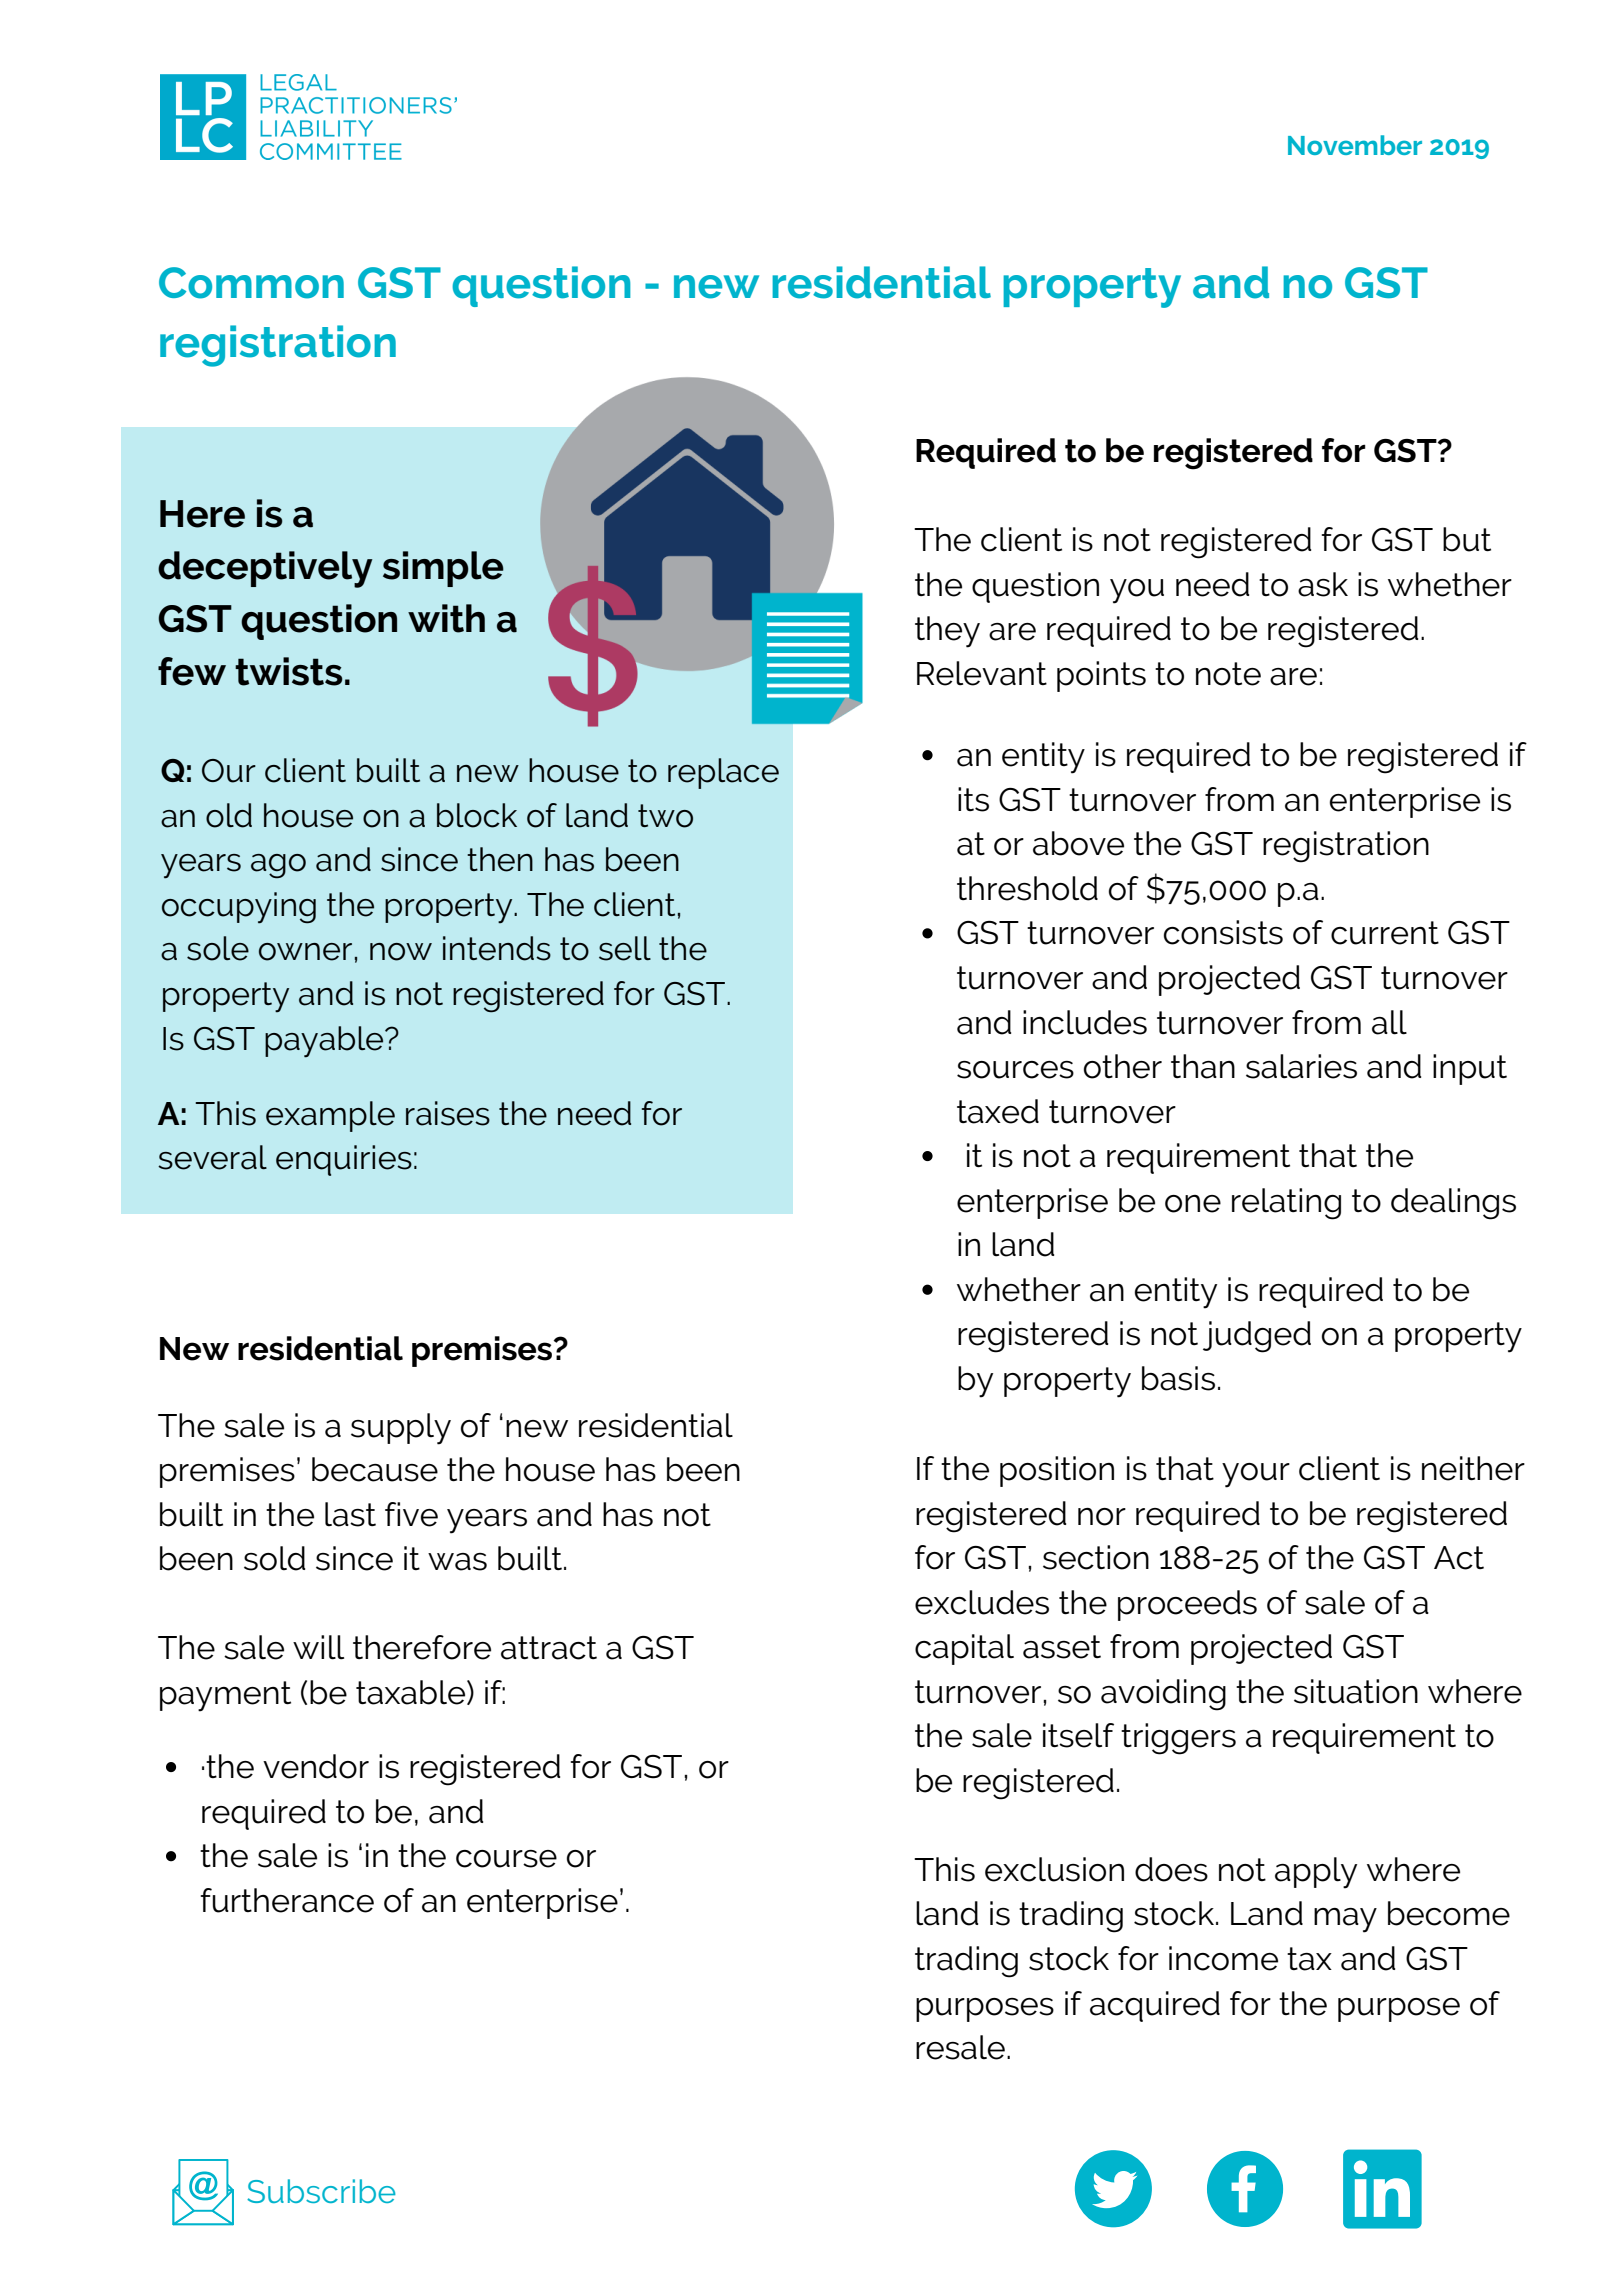 Image resolution: width=1606 pixels, height=2272 pixels. Describe the element at coordinates (1256, 1475) in the image. I see `your` at that location.
